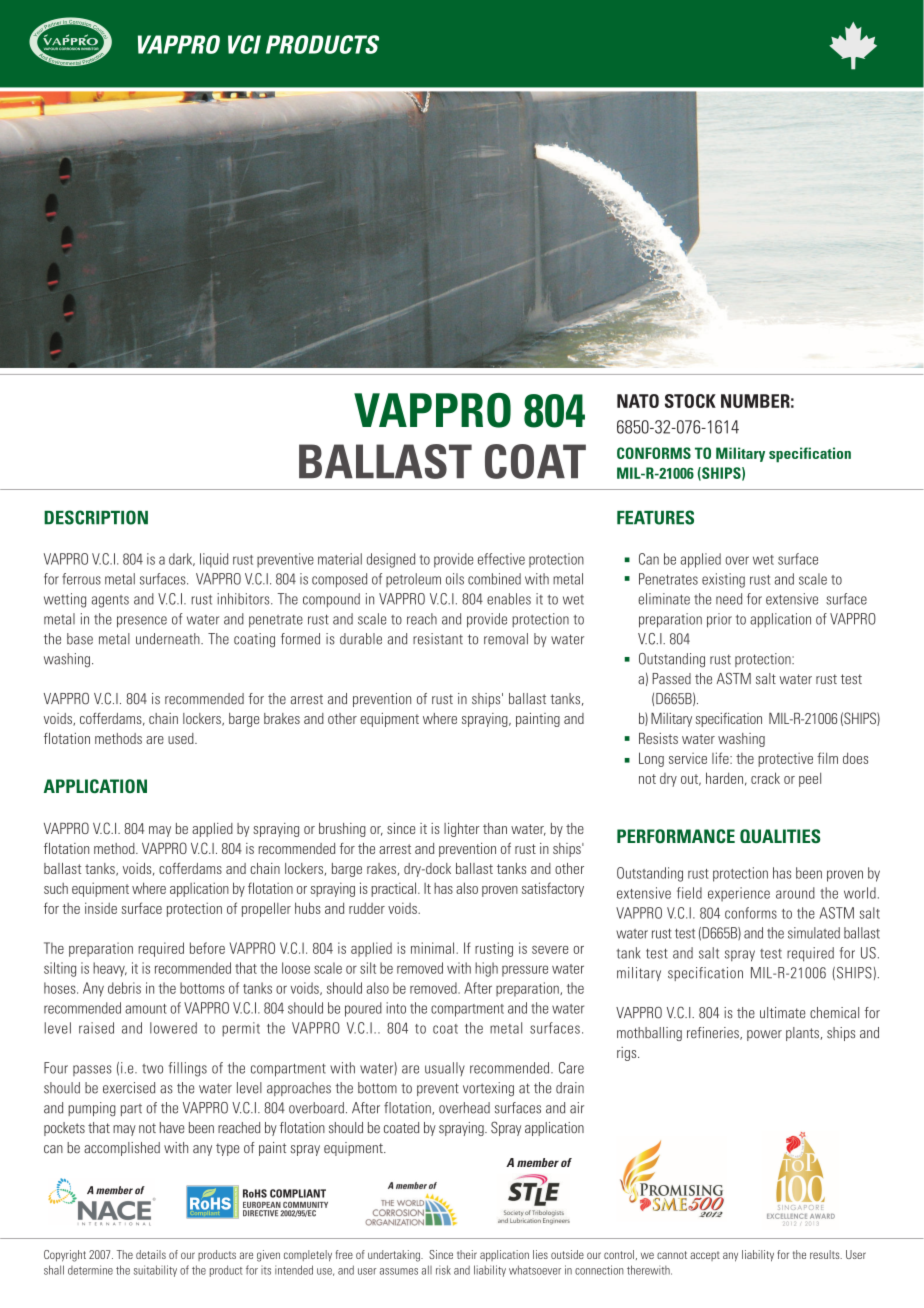  Describe the element at coordinates (96, 517) in the screenshot. I see `DESCRIPTION` at that location.
